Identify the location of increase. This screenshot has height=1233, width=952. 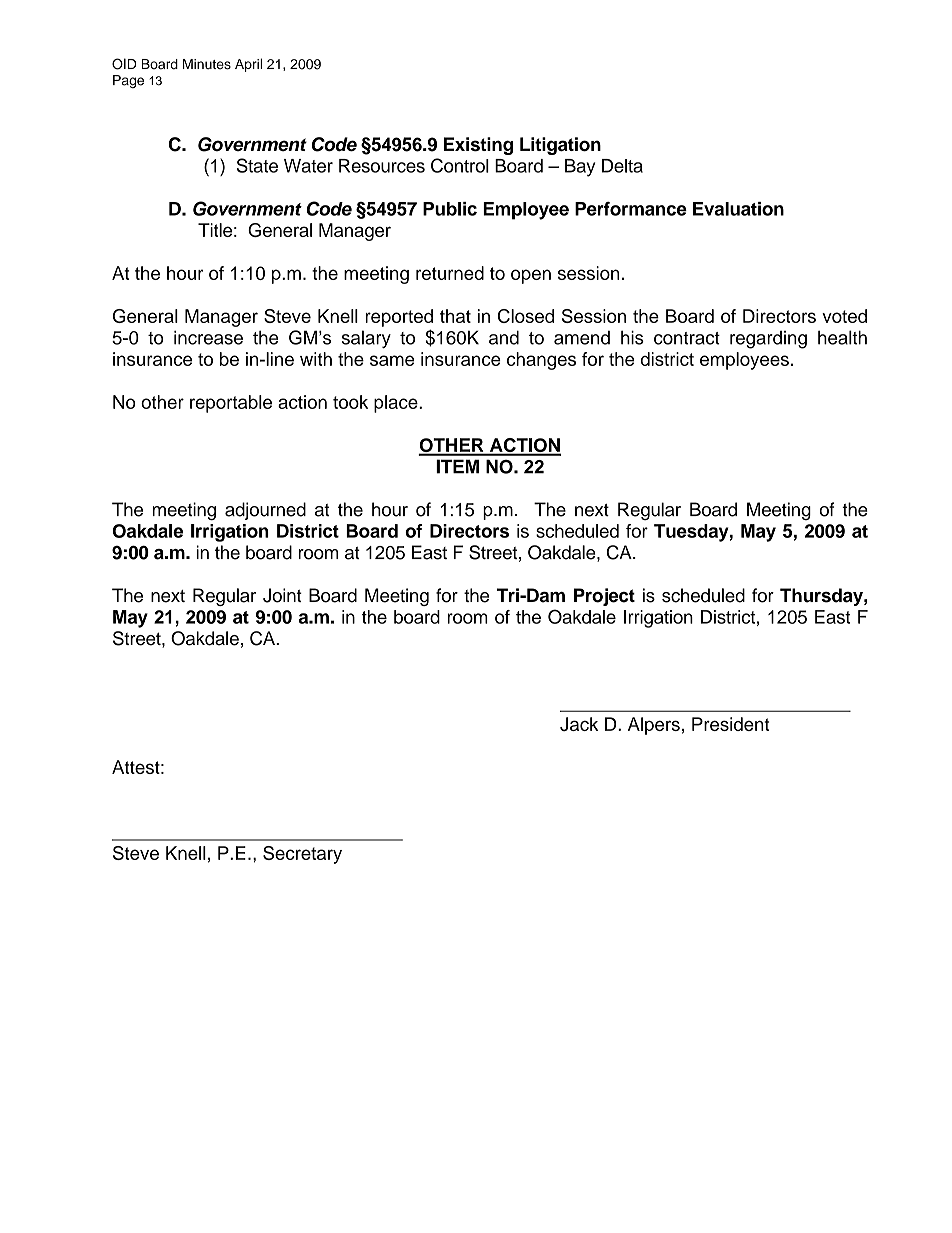
(208, 337).
